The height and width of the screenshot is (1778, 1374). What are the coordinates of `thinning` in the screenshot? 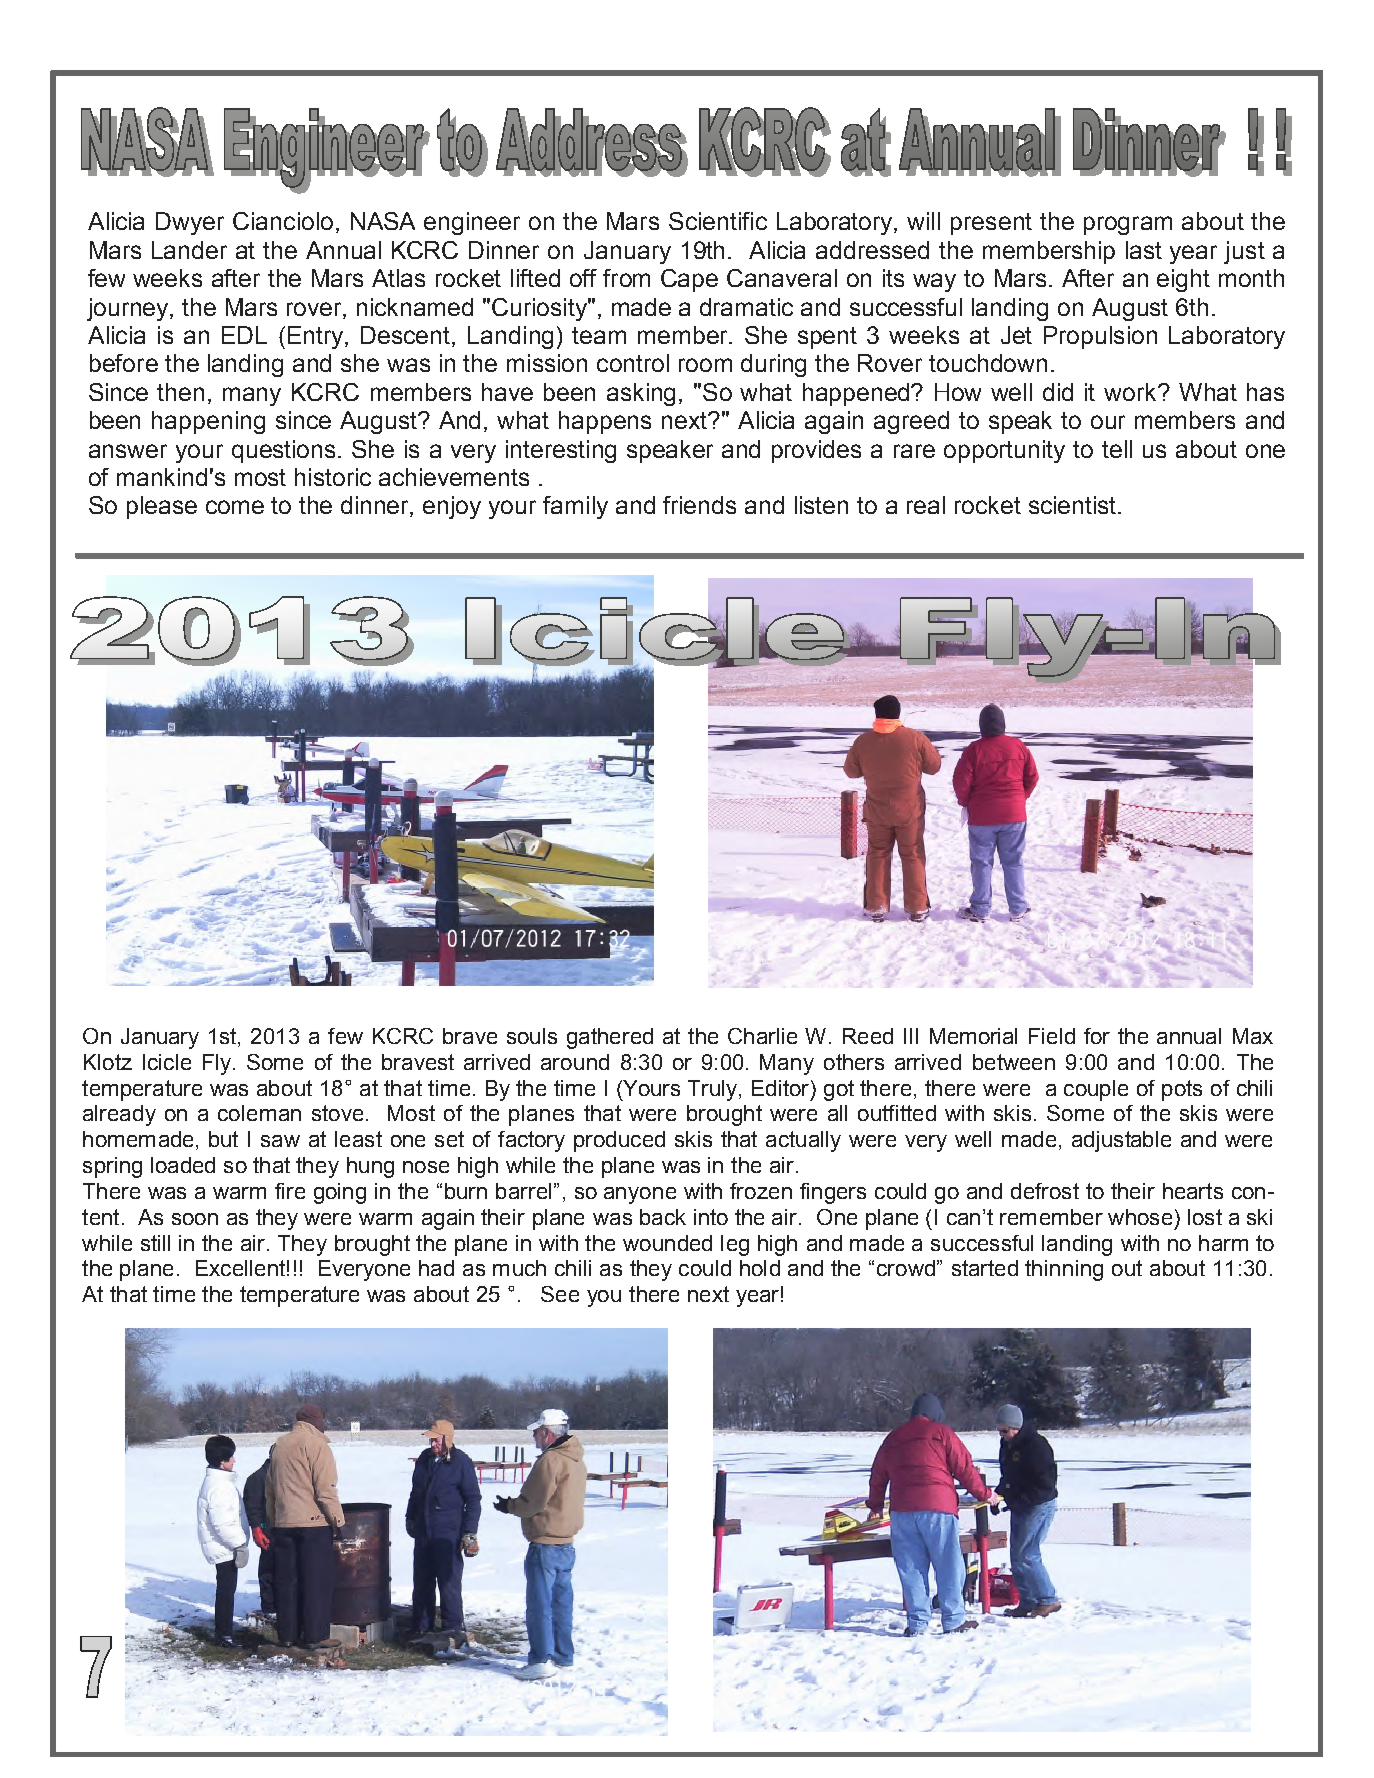 It's located at (1064, 1270).
